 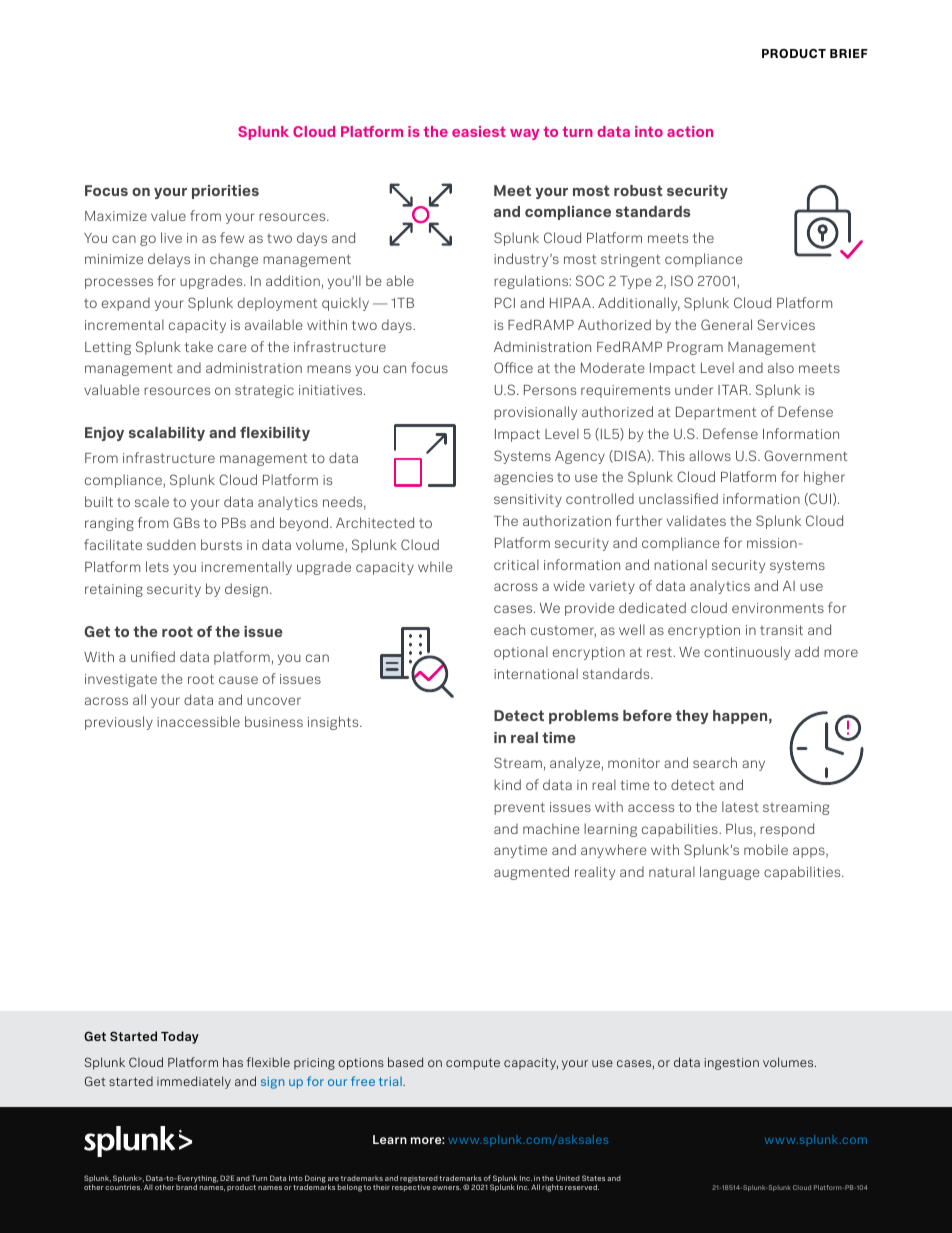 What do you see at coordinates (509, 629) in the image?
I see `each` at bounding box center [509, 629].
